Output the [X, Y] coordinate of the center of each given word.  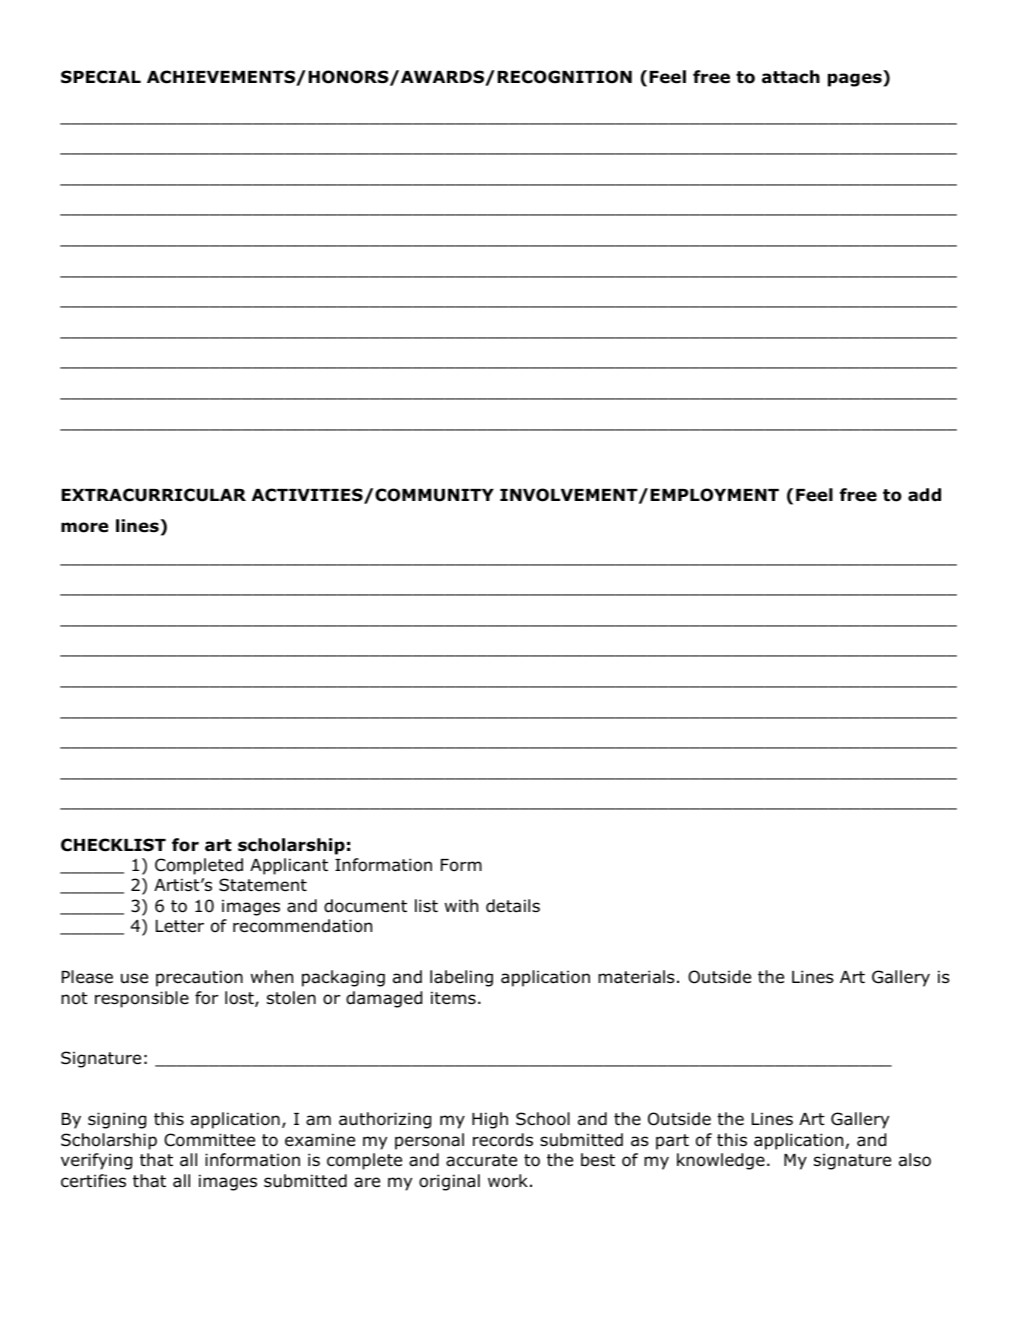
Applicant [289, 866]
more [84, 527]
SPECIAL [101, 77]
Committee [209, 1140]
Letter [180, 926]
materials [636, 977]
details [513, 906]
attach [791, 77]
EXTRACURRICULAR [153, 495]
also [915, 1160]
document [365, 906]
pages [856, 80]
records [503, 1140]
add [924, 495]
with [461, 905]
